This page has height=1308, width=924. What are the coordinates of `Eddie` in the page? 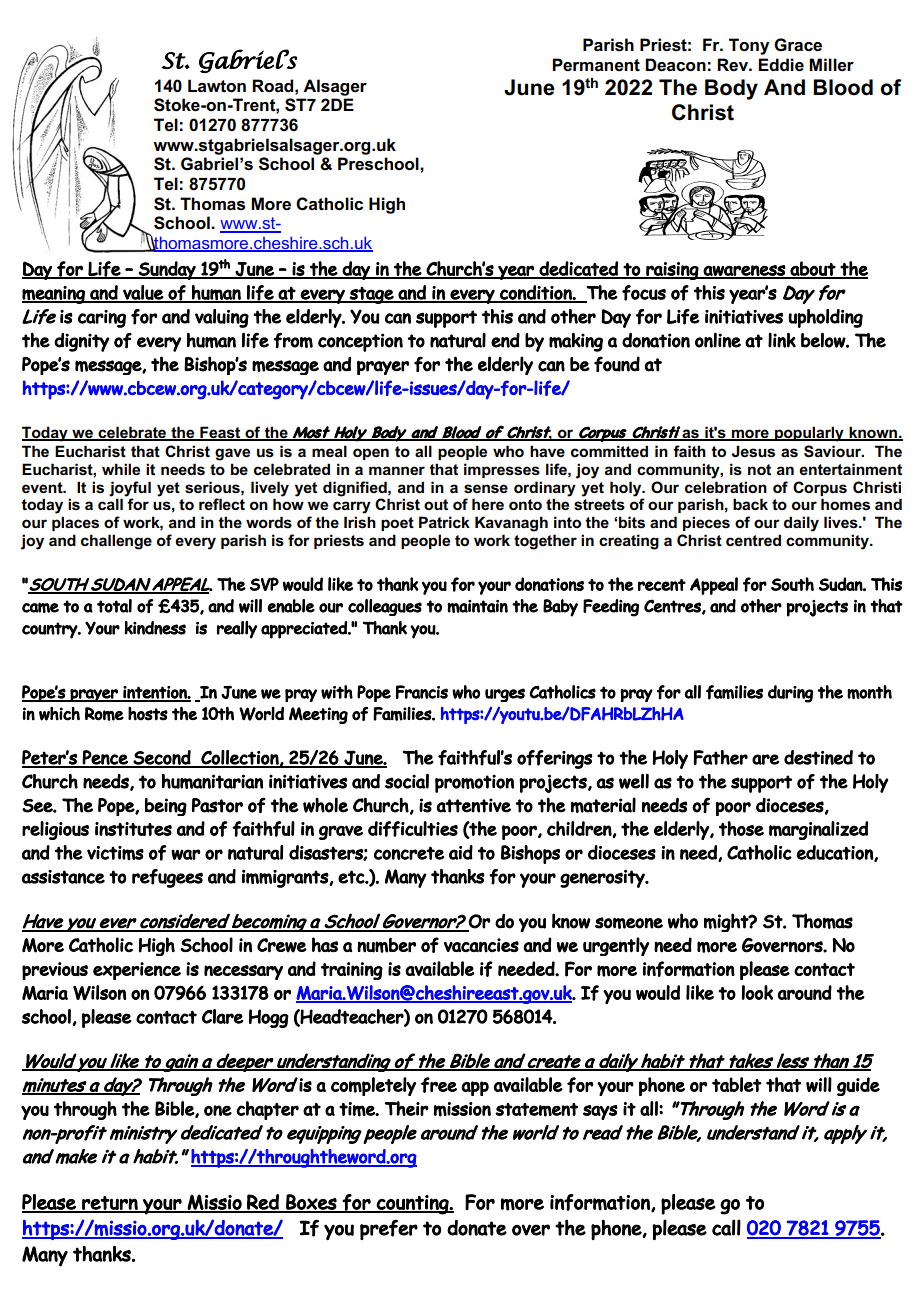 It's located at (781, 65).
